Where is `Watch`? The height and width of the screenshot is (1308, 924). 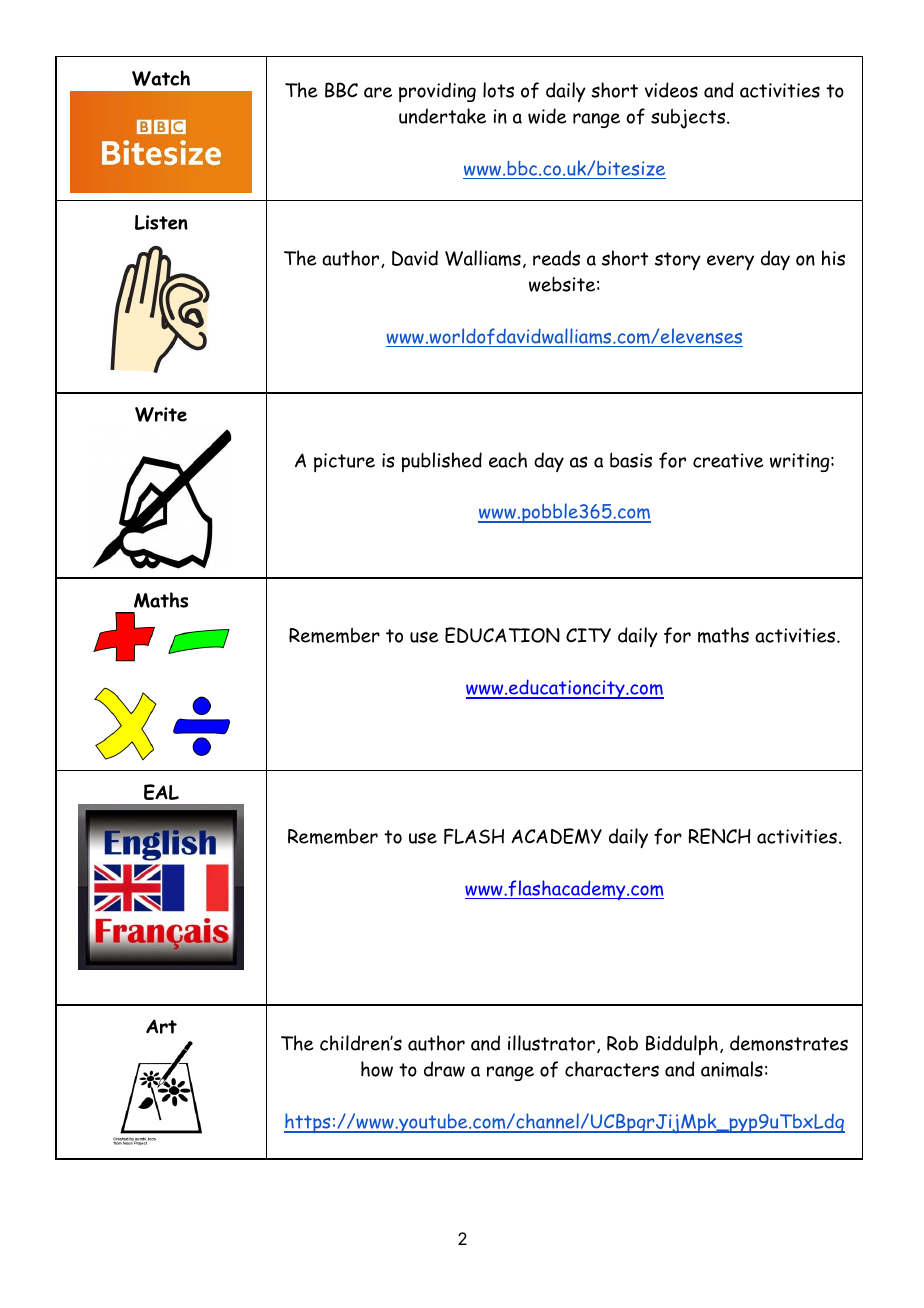
Watch is located at coordinates (161, 78).
